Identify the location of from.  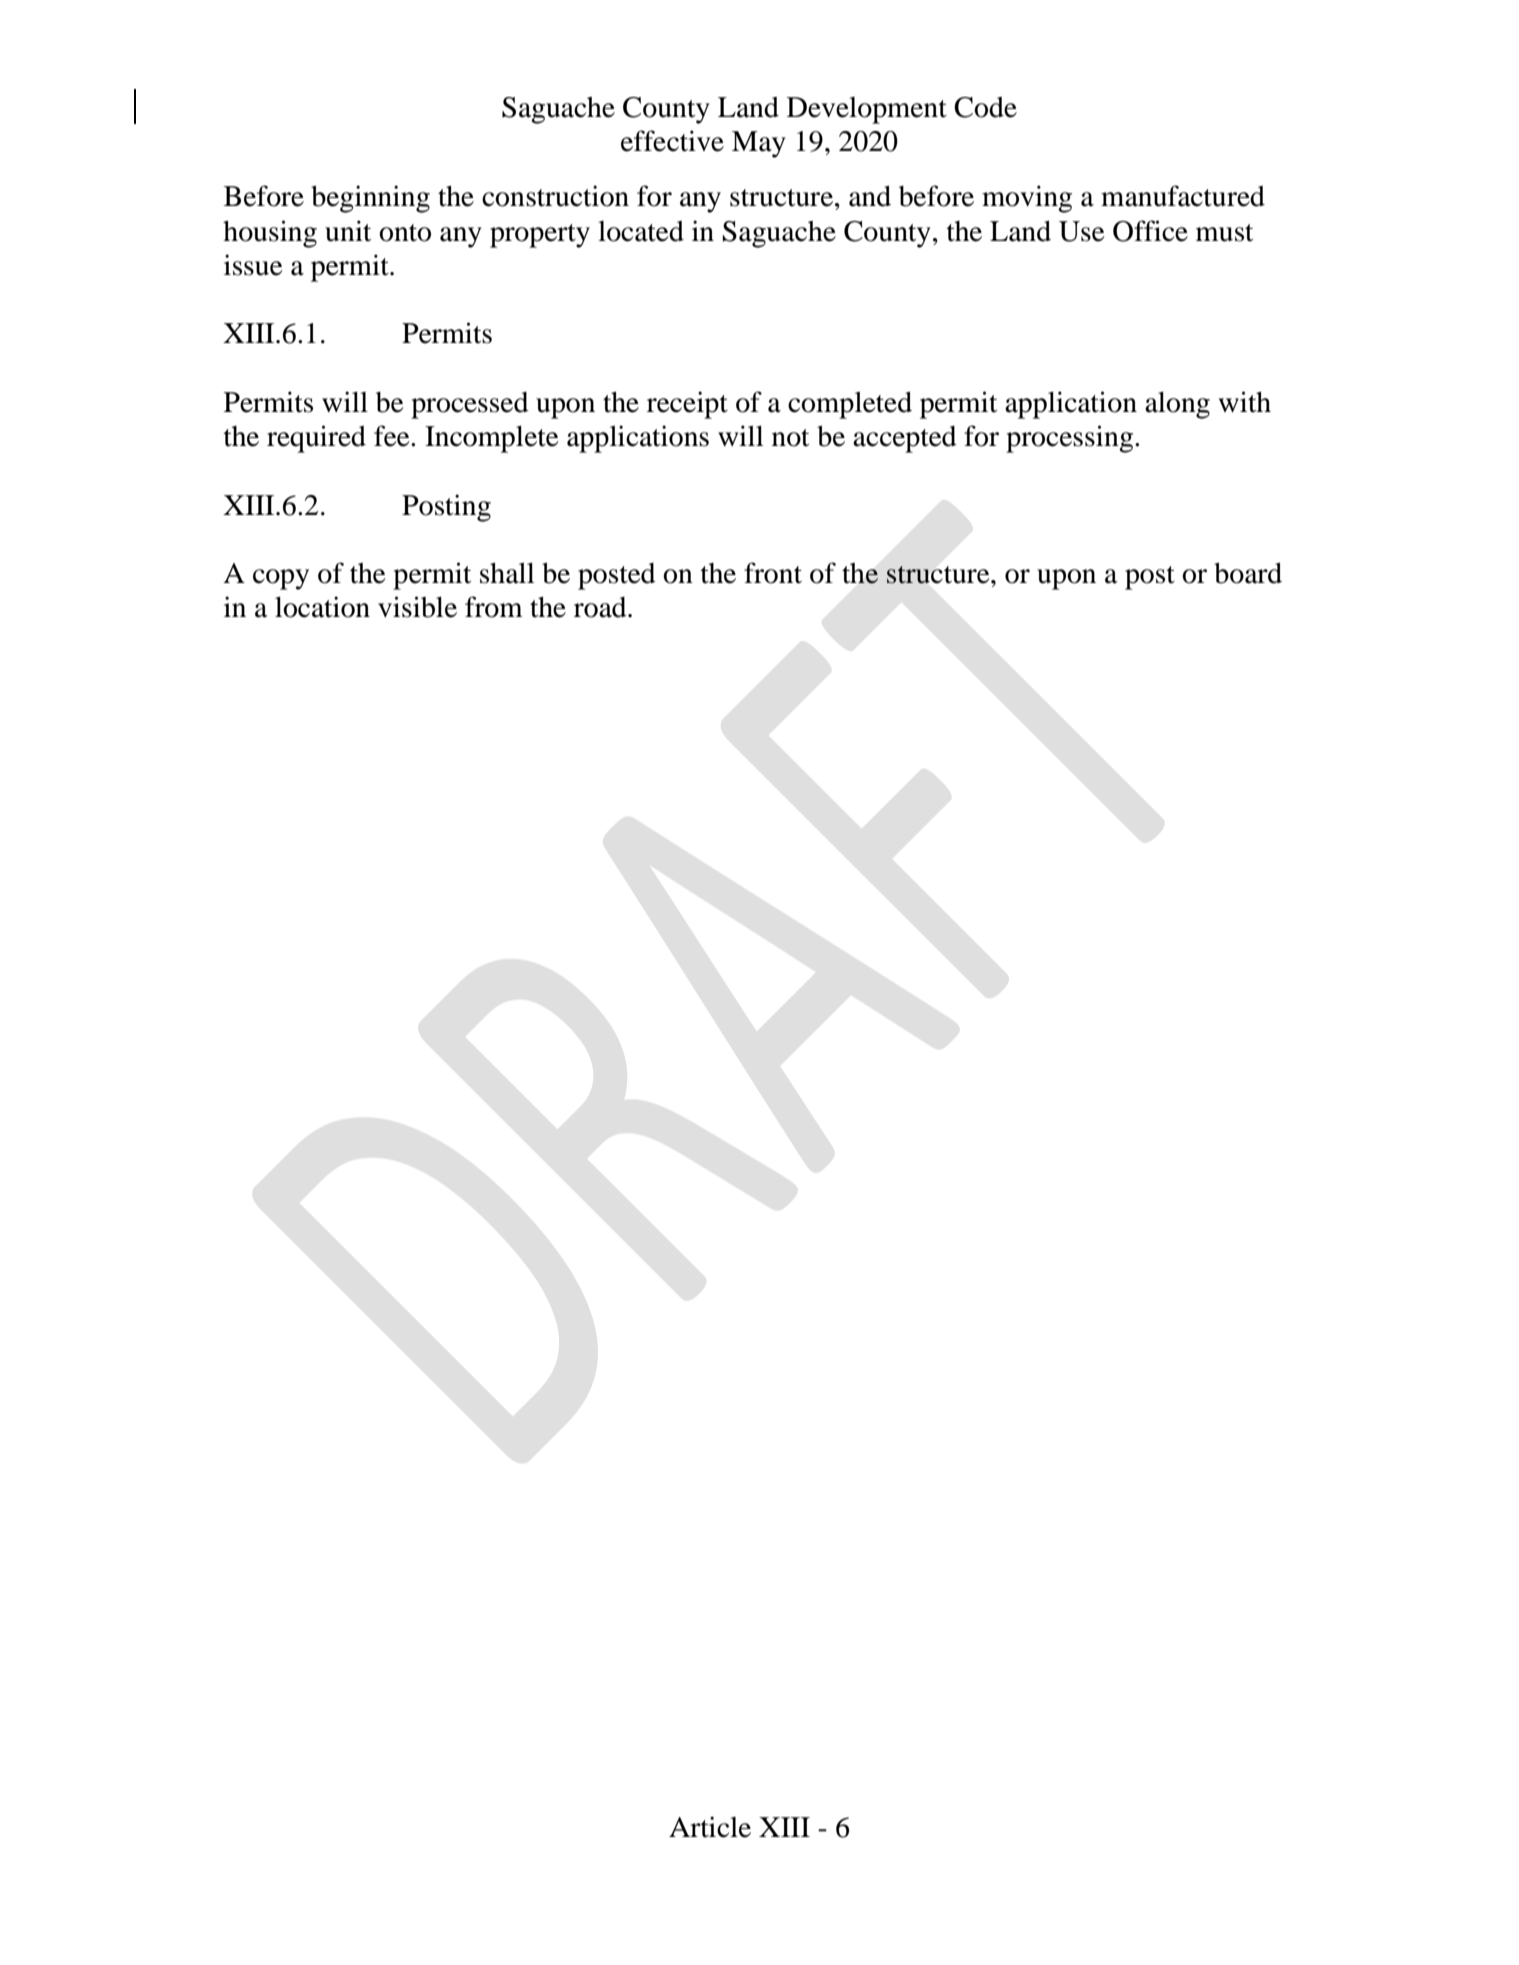
(494, 607).
